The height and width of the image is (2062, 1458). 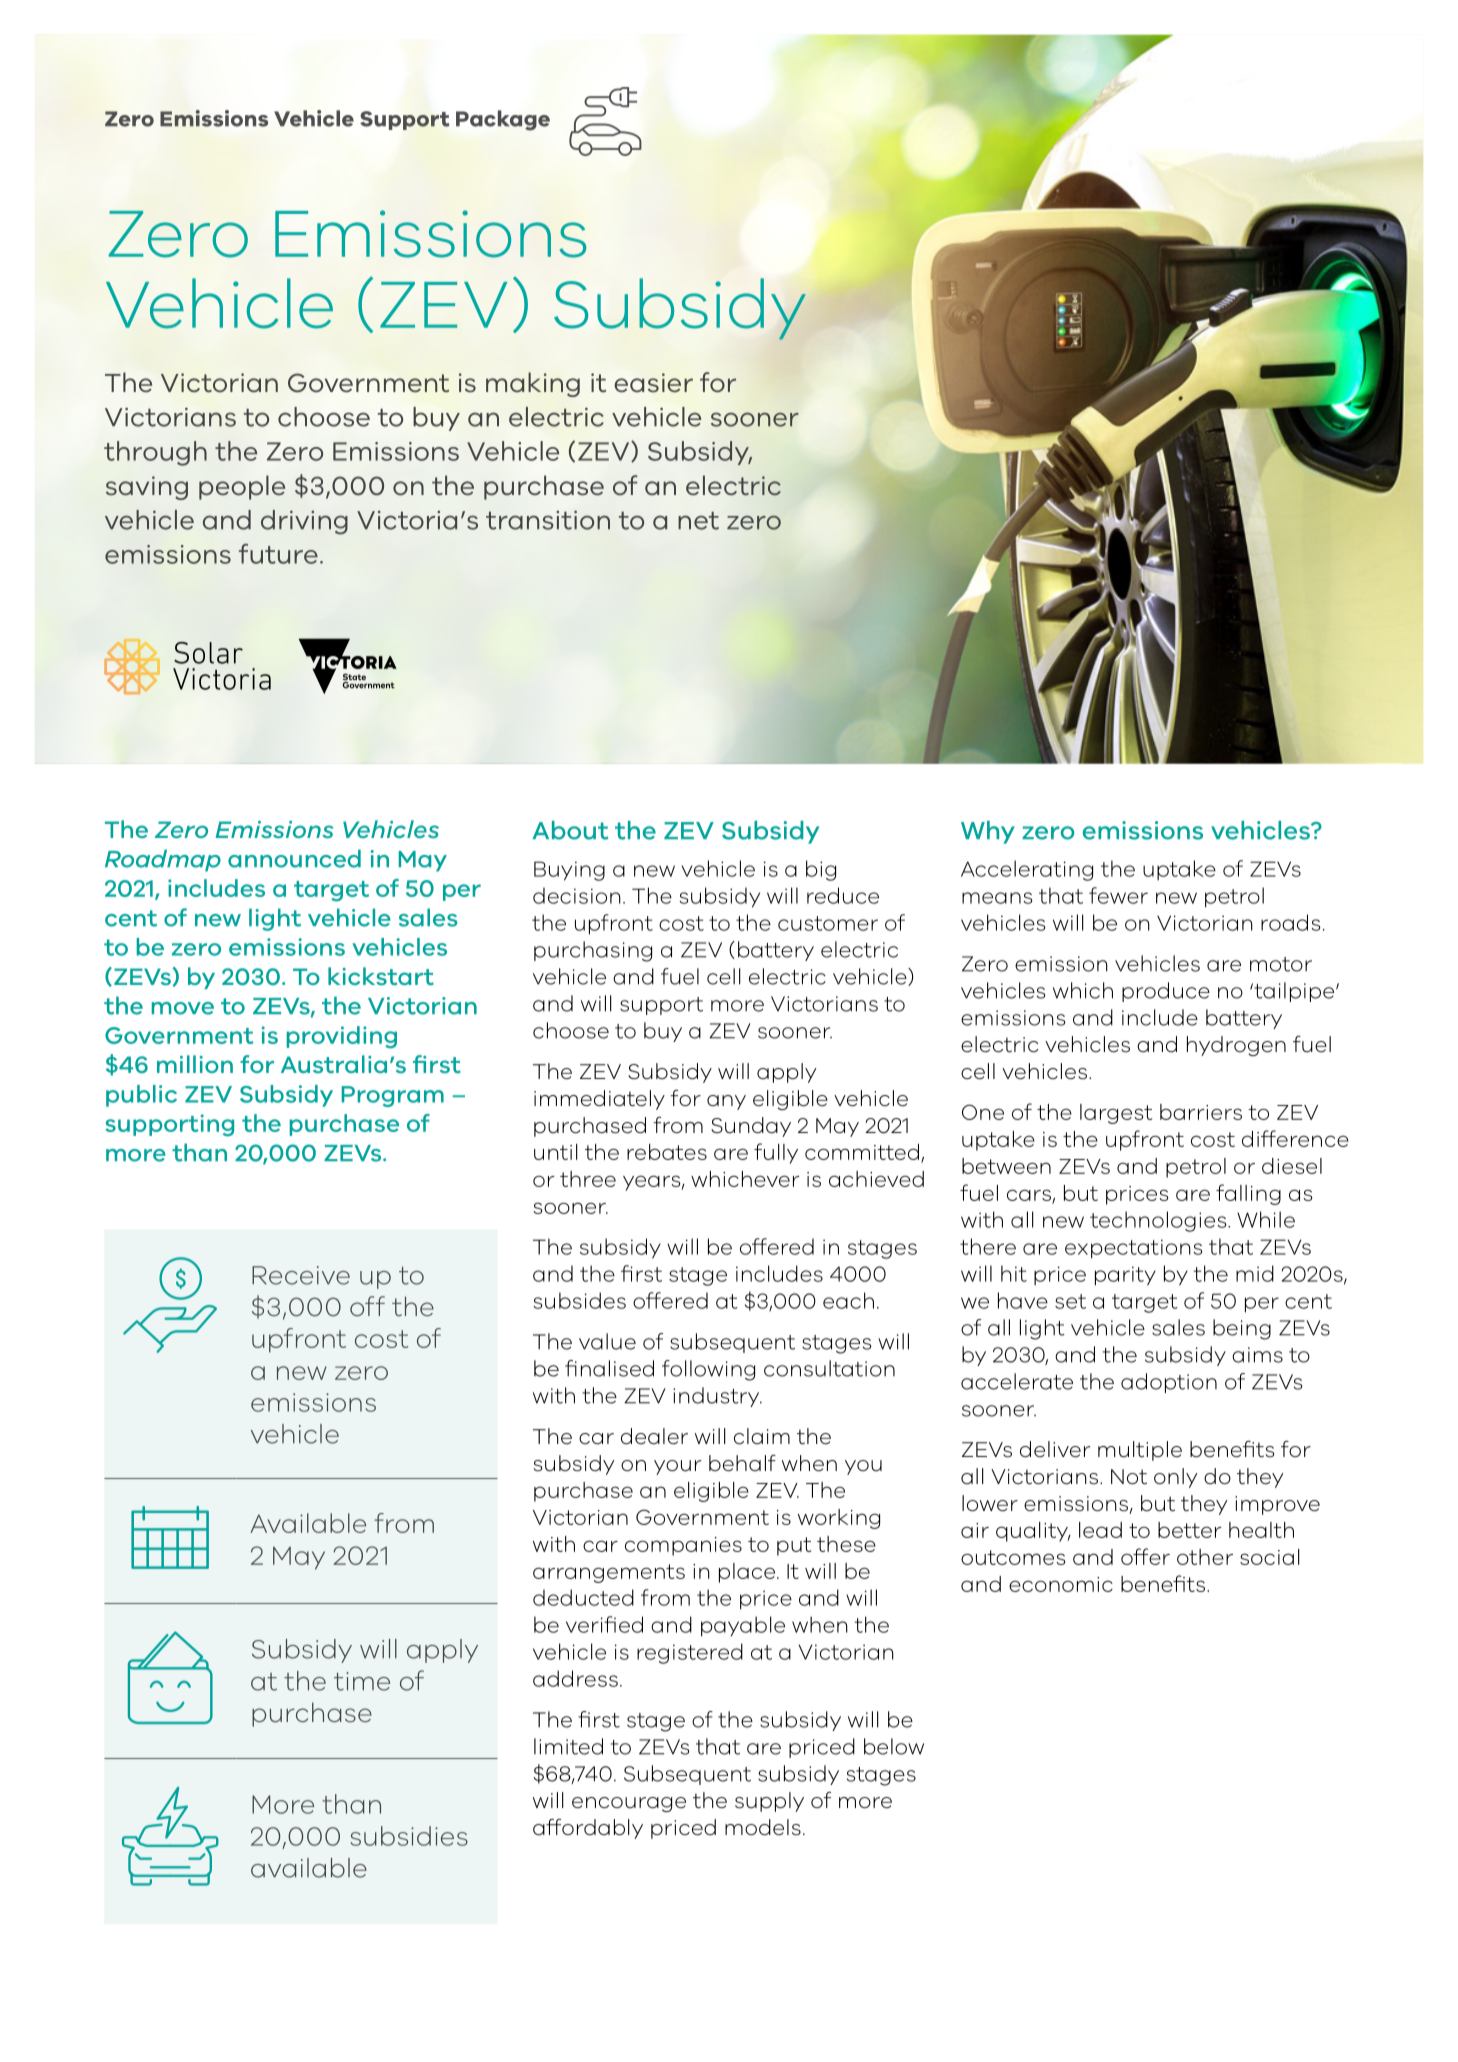 What do you see at coordinates (1166, 992) in the image?
I see `produce` at bounding box center [1166, 992].
